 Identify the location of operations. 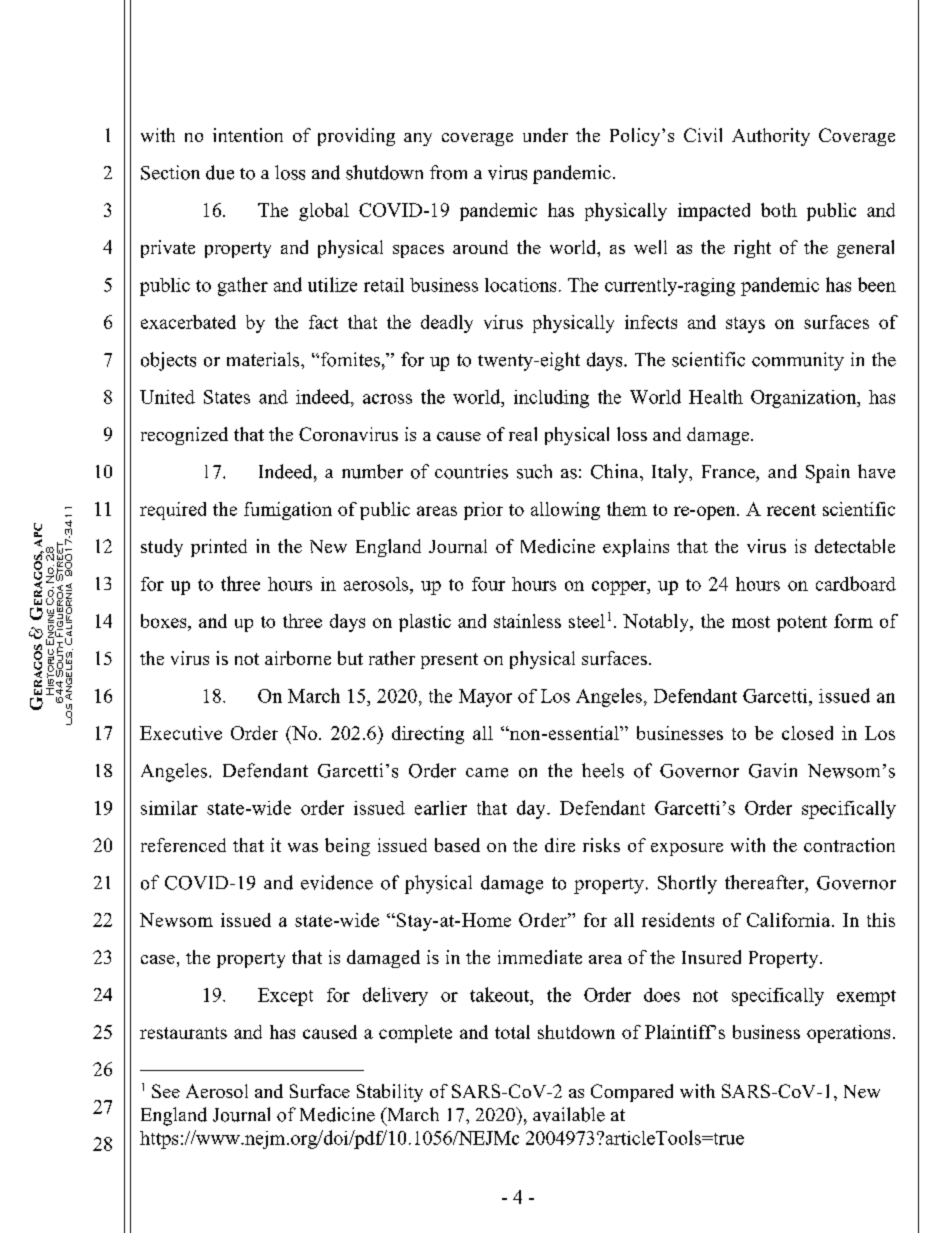
(848, 1034).
